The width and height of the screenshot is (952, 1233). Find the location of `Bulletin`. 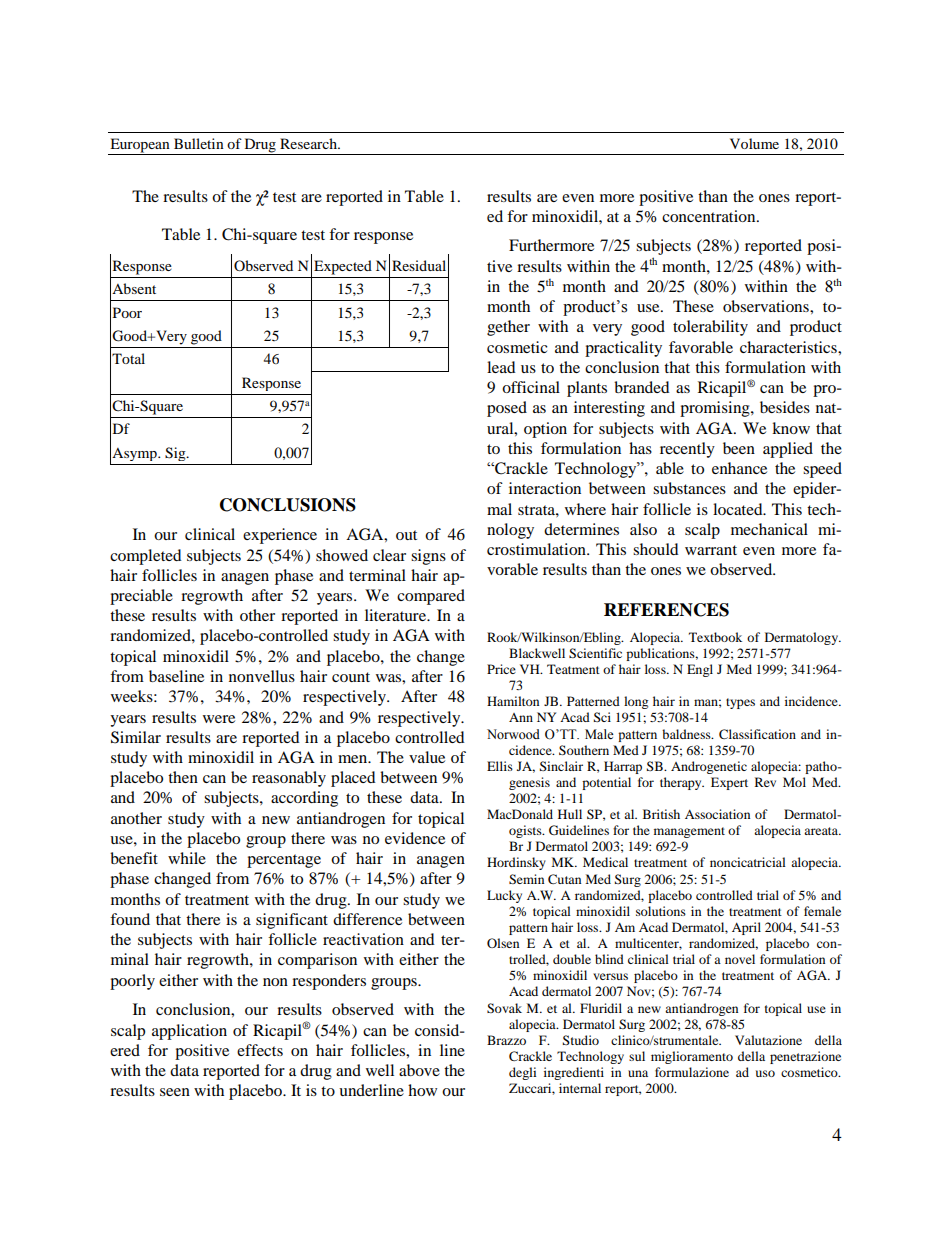

Bulletin is located at coordinates (199, 143).
